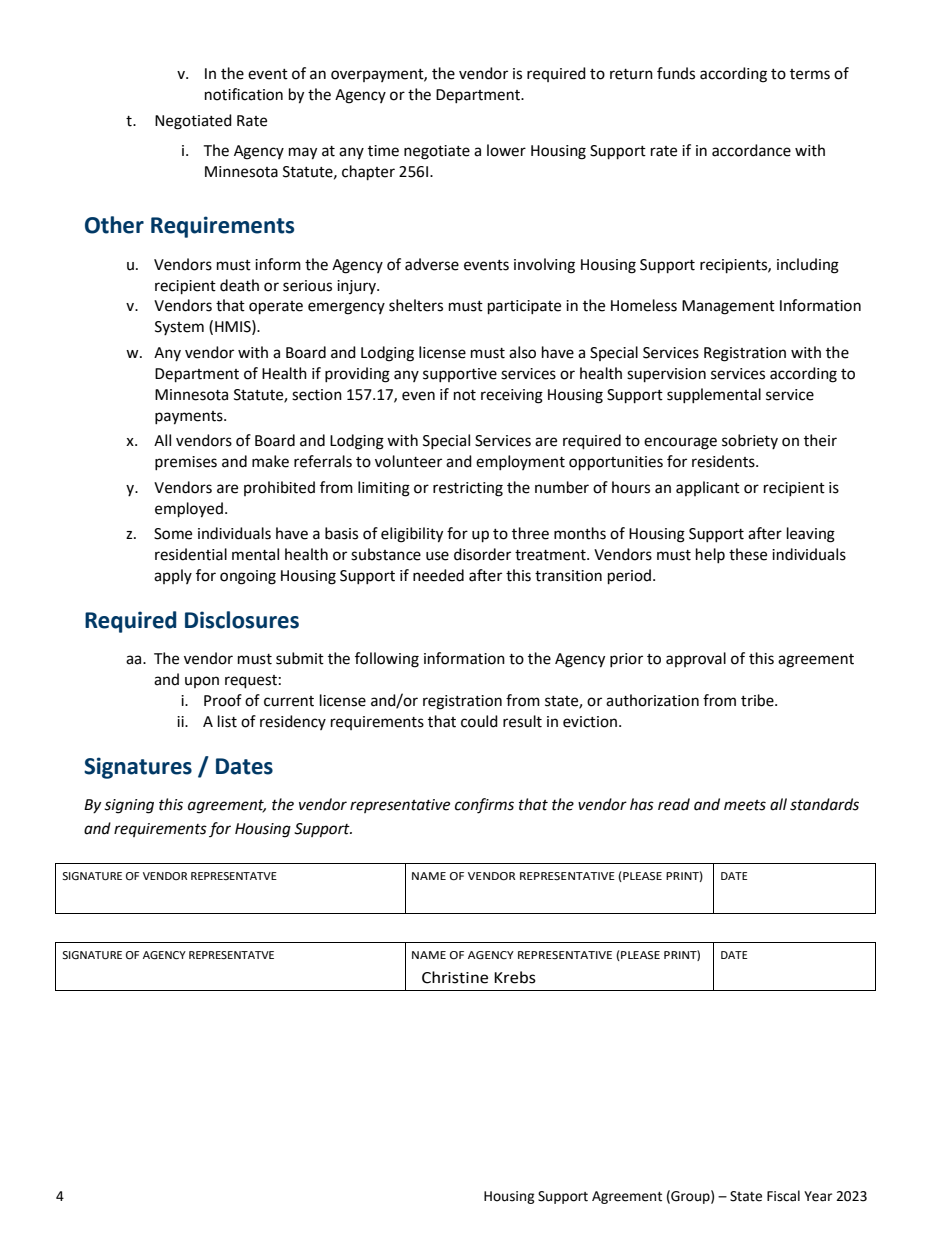 Image resolution: width=952 pixels, height=1233 pixels. Describe the element at coordinates (728, 307) in the image. I see `Management` at that location.
